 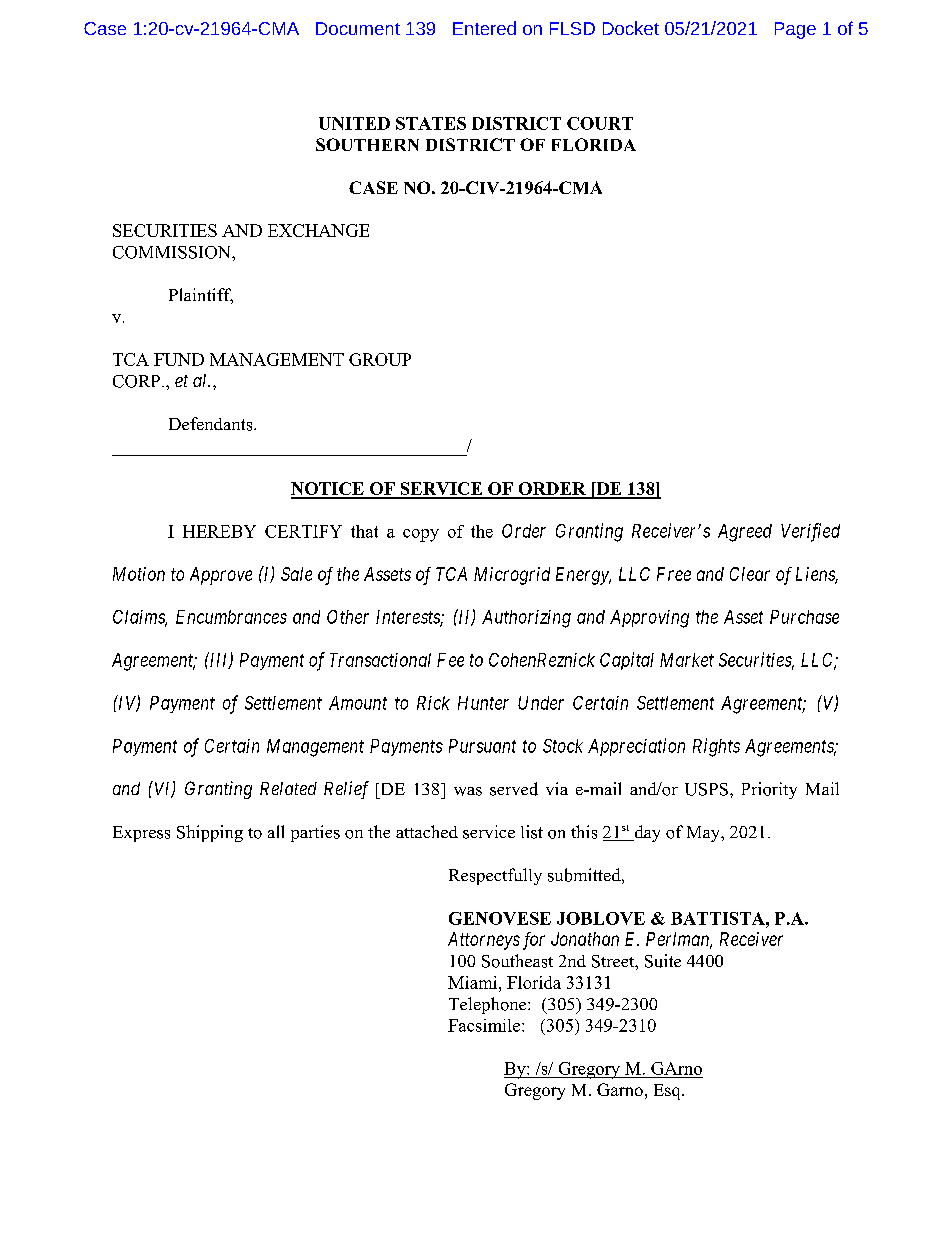 What do you see at coordinates (750, 574) in the screenshot?
I see `Clear` at bounding box center [750, 574].
